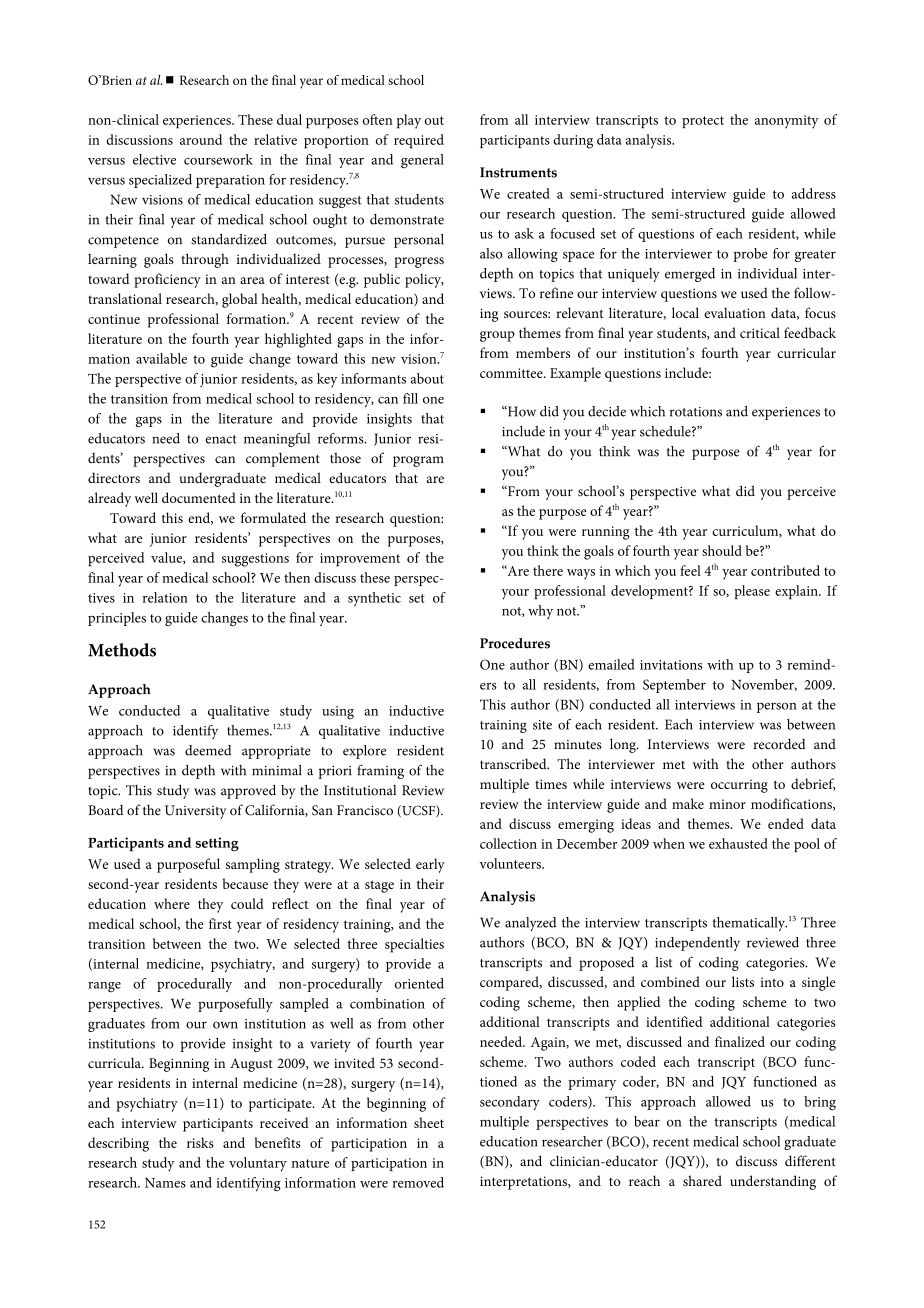 Image resolution: width=924 pixels, height=1308 pixels. What do you see at coordinates (422, 161) in the page?
I see `general` at bounding box center [422, 161].
